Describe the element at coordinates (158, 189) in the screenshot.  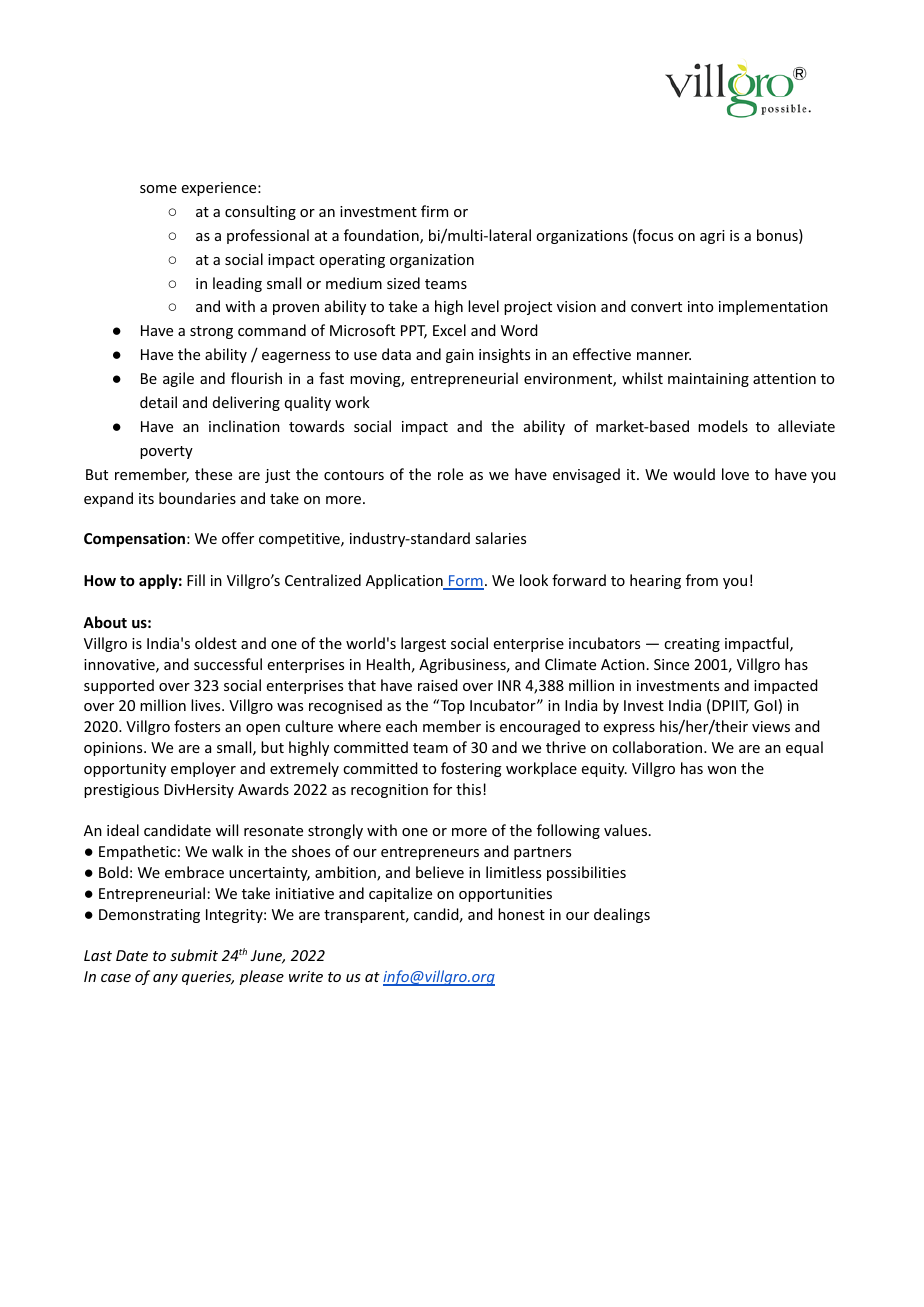
I see `some` at that location.
